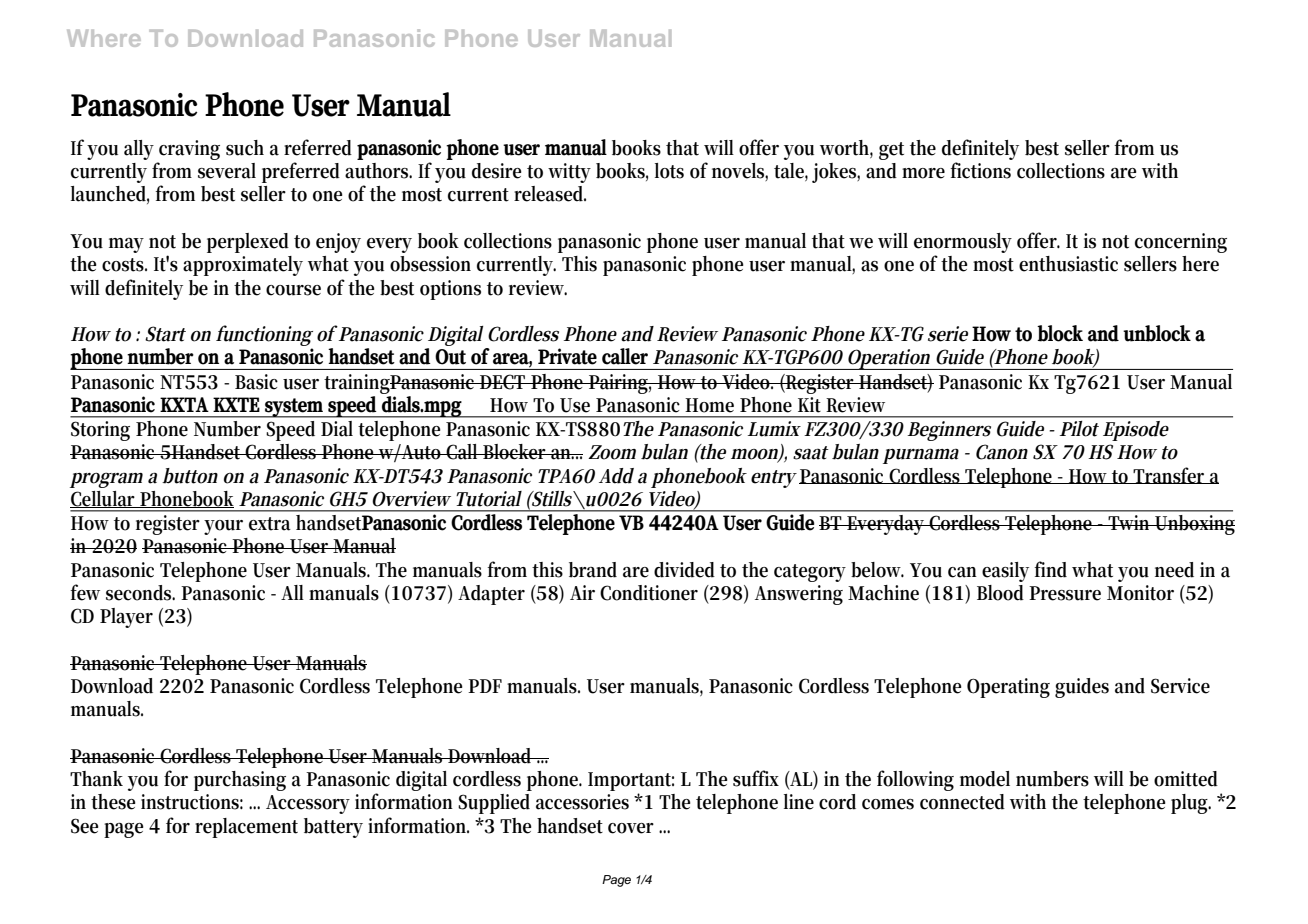 The height and width of the screenshot is (924, 1308). Describe the element at coordinates (246, 828) in the screenshot. I see `replacement` at that location.
